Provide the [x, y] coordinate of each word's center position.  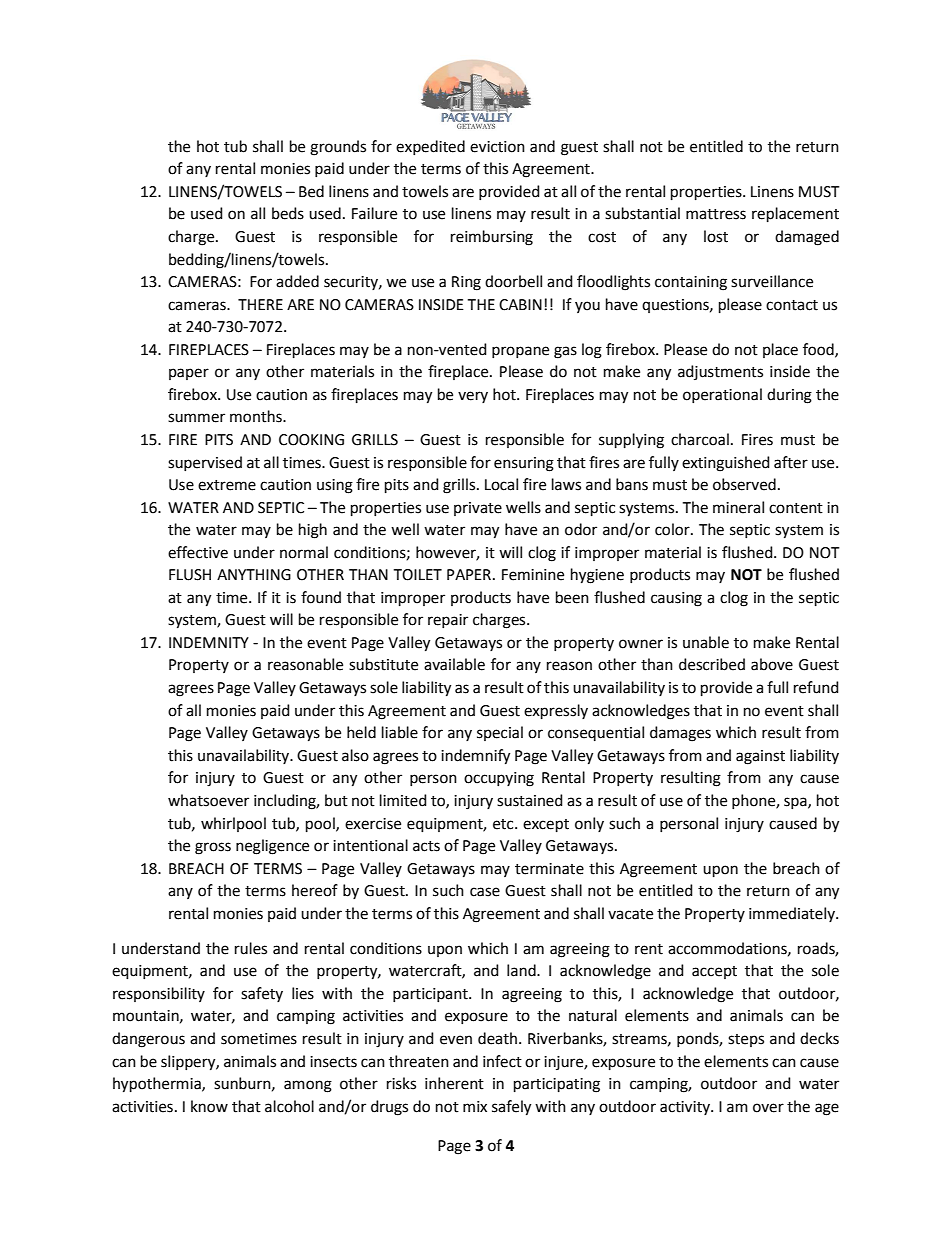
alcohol [289, 1106]
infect [502, 1061]
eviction [497, 147]
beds [288, 213]
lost [716, 236]
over [768, 1108]
